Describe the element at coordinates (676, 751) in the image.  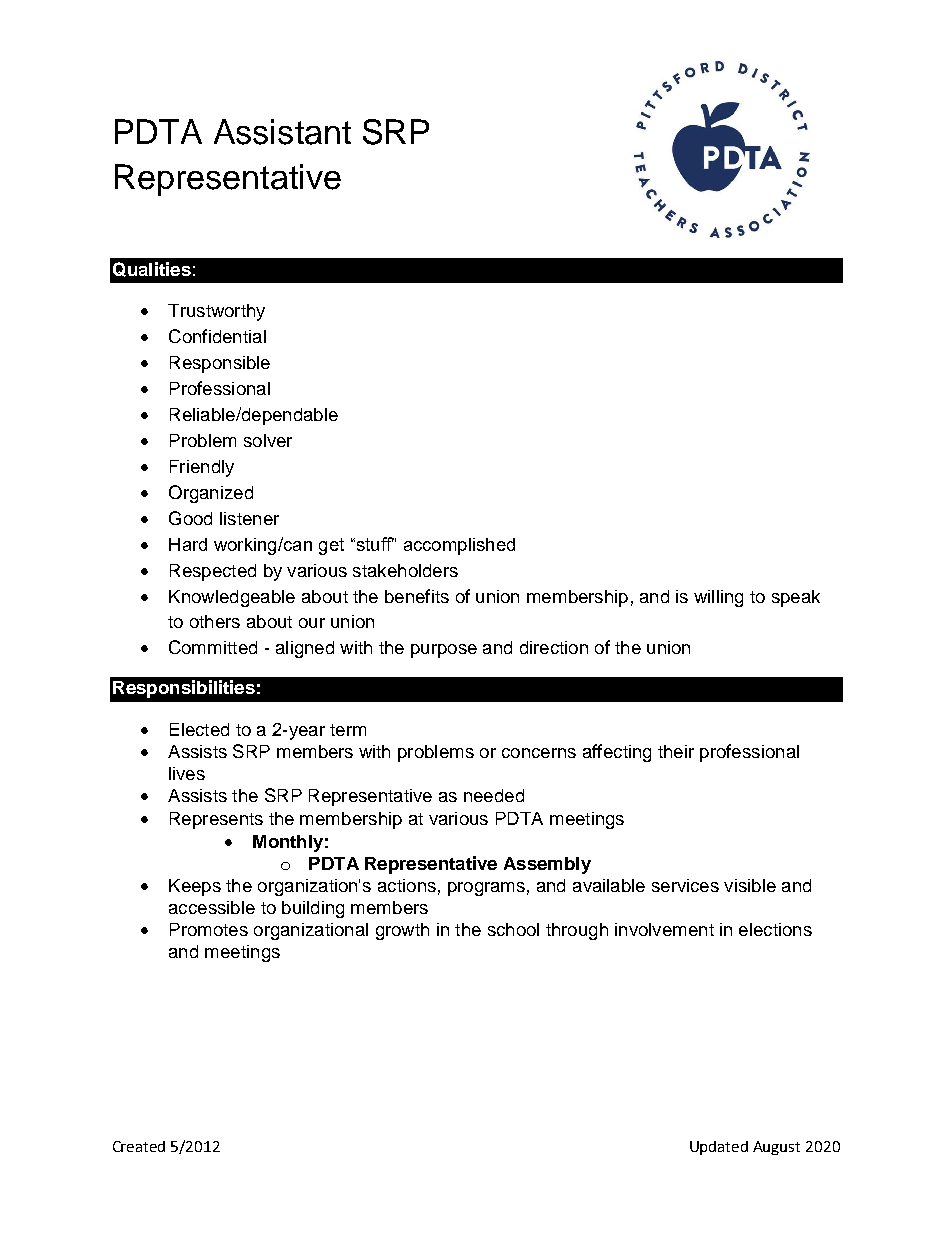
I see `their` at that location.
